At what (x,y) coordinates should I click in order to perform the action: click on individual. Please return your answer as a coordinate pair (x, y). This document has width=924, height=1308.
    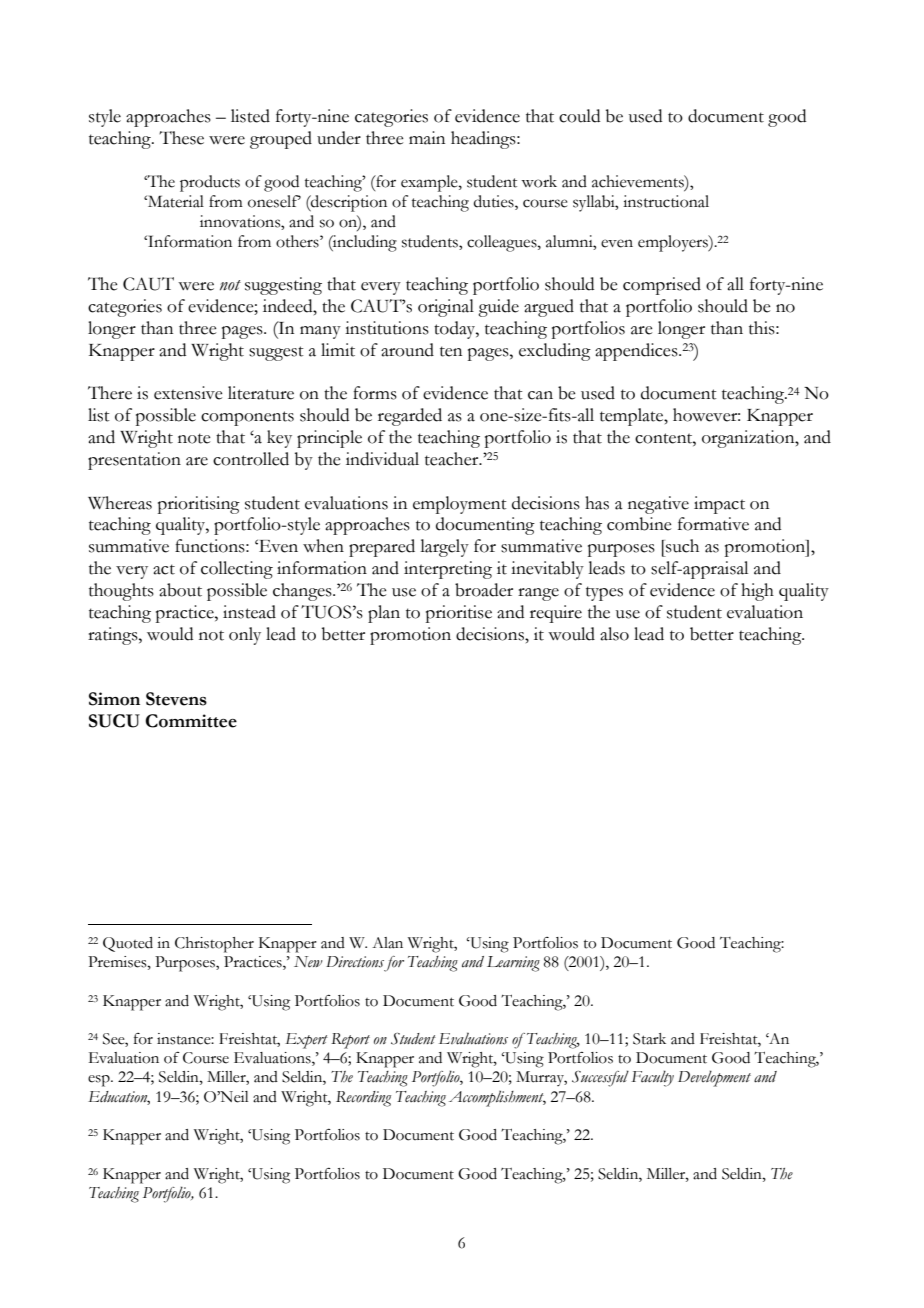
    Looking at the image, I should click on (382, 459).
